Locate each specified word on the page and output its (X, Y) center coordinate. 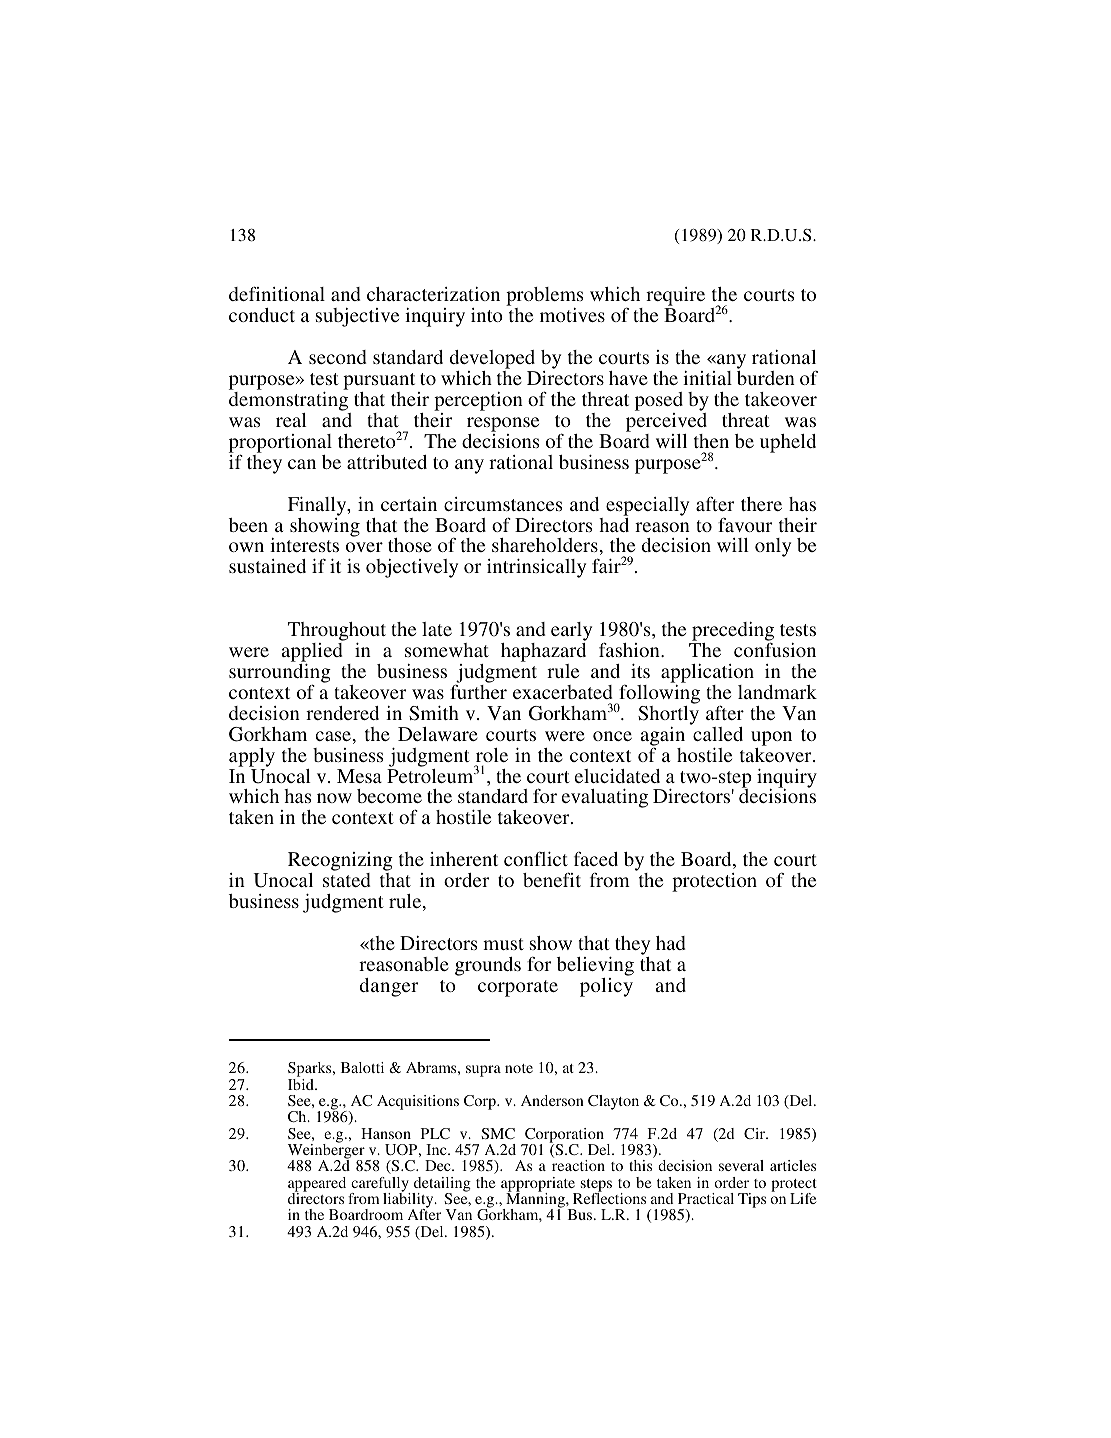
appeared (317, 1185)
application (707, 673)
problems (545, 298)
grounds (488, 966)
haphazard (543, 654)
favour (745, 524)
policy (606, 986)
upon (771, 738)
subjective (357, 317)
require (675, 298)
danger (389, 987)
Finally (318, 506)
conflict (536, 858)
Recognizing (340, 863)
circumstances (503, 504)
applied (312, 654)
